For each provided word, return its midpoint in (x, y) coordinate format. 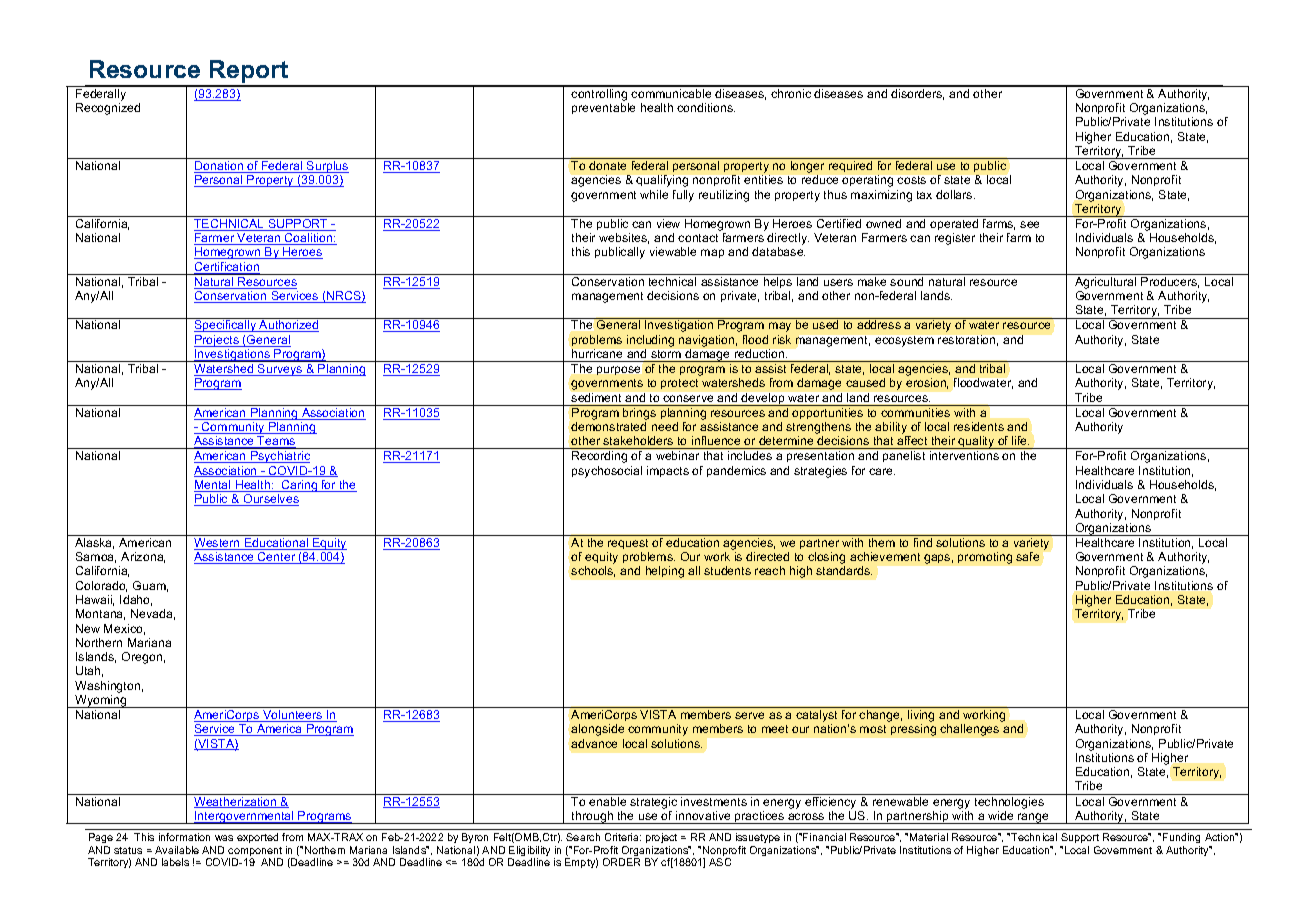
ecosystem (904, 341)
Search (583, 837)
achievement (885, 556)
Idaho (136, 600)
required (850, 166)
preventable (603, 108)
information (184, 837)
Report (249, 73)
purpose (618, 370)
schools (593, 571)
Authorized (288, 326)
